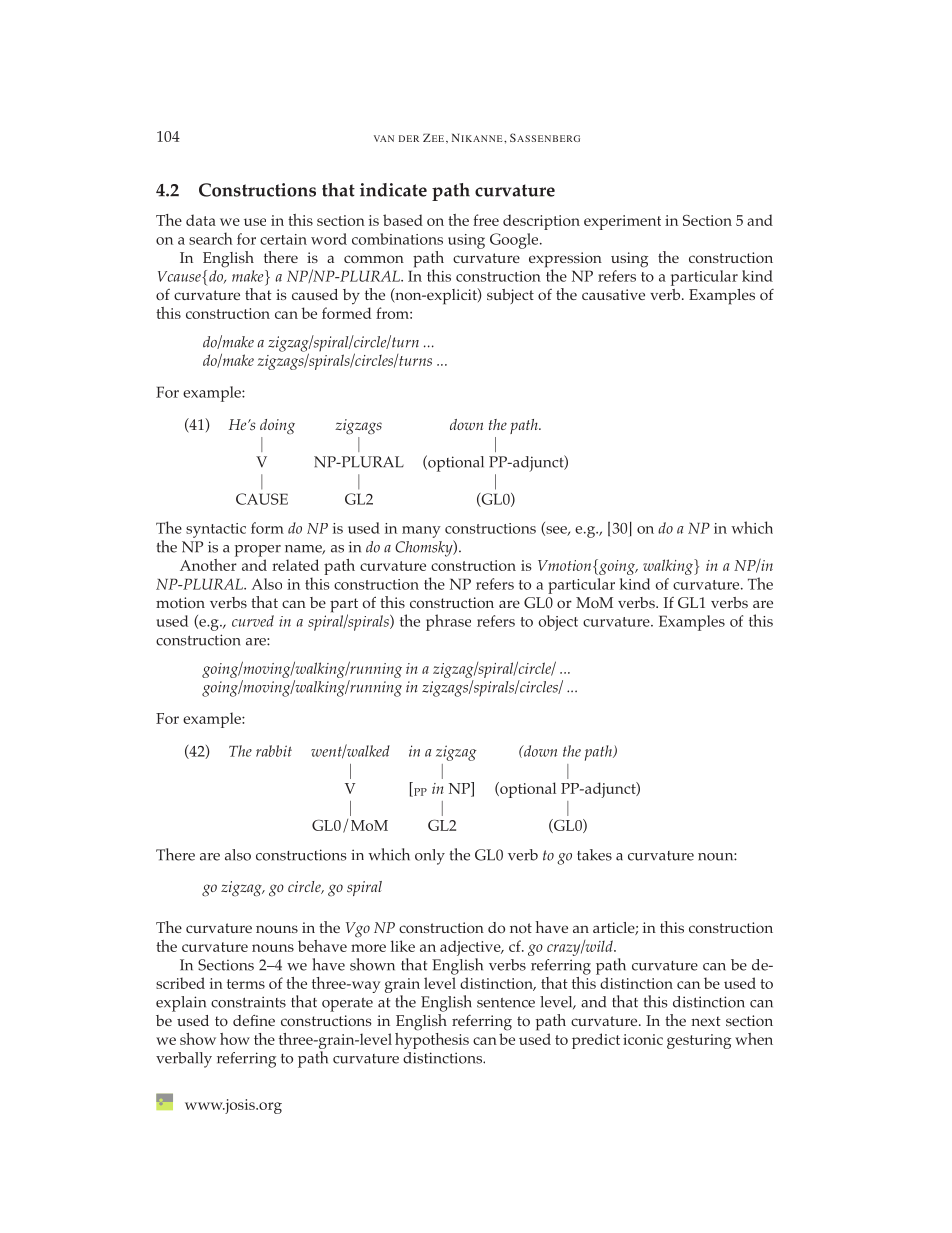 This screenshot has height=1233, width=952. Describe the element at coordinates (506, 1003) in the screenshot. I see `sentence` at that location.
